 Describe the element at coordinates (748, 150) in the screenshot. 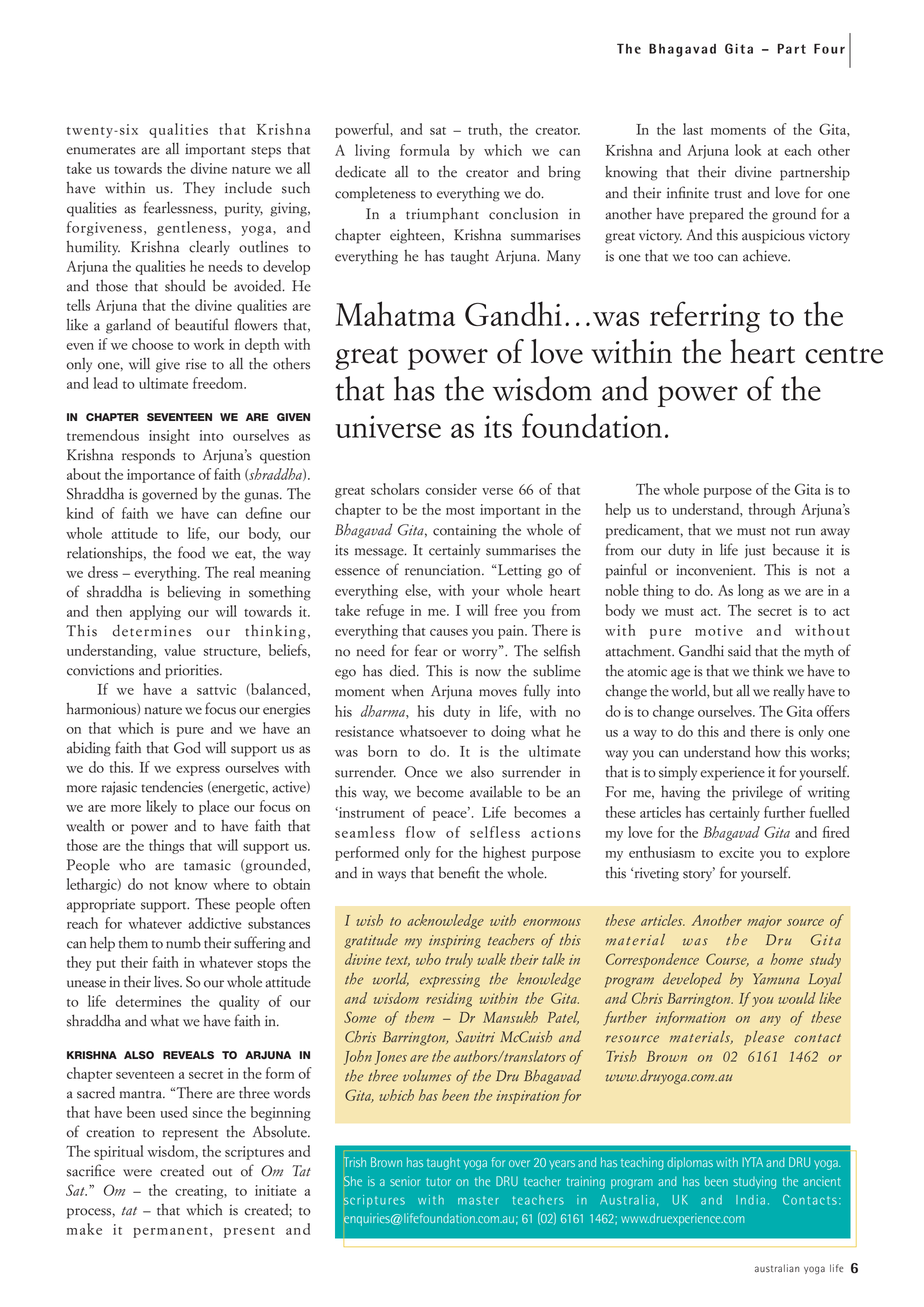

I see `look` at that location.
